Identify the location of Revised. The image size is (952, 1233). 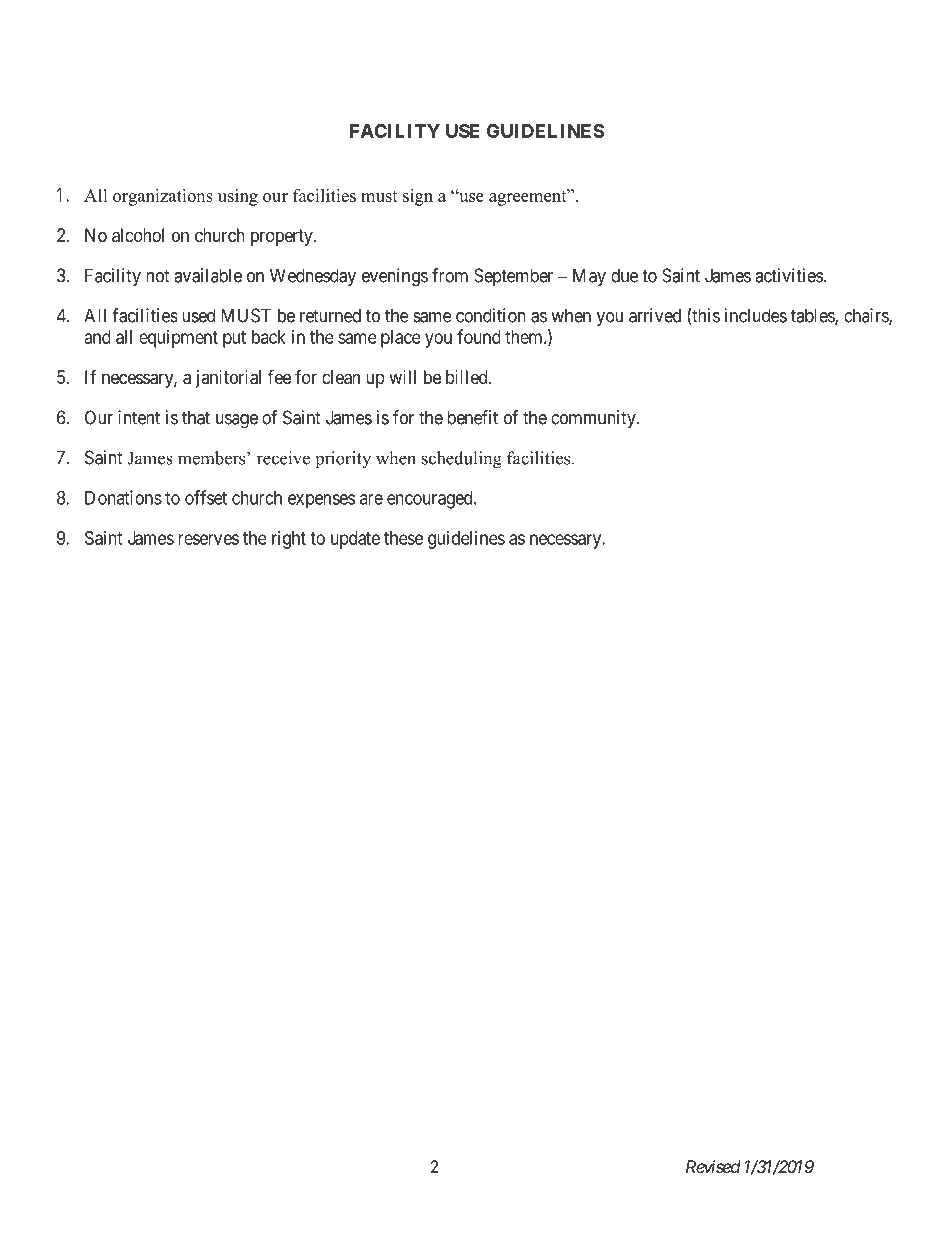
(713, 1166).
